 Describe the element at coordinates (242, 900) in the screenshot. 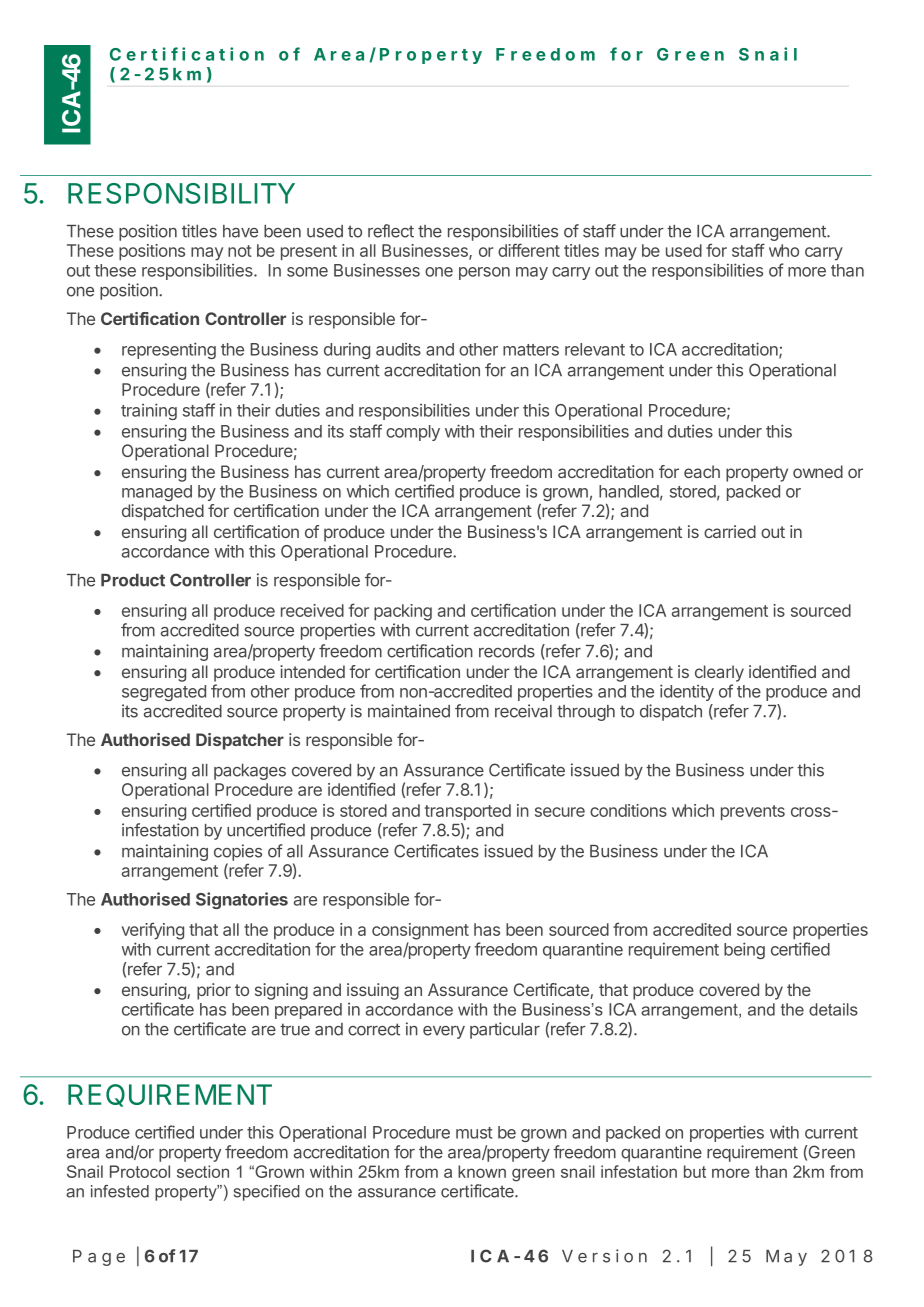

I see `Signatories` at that location.
